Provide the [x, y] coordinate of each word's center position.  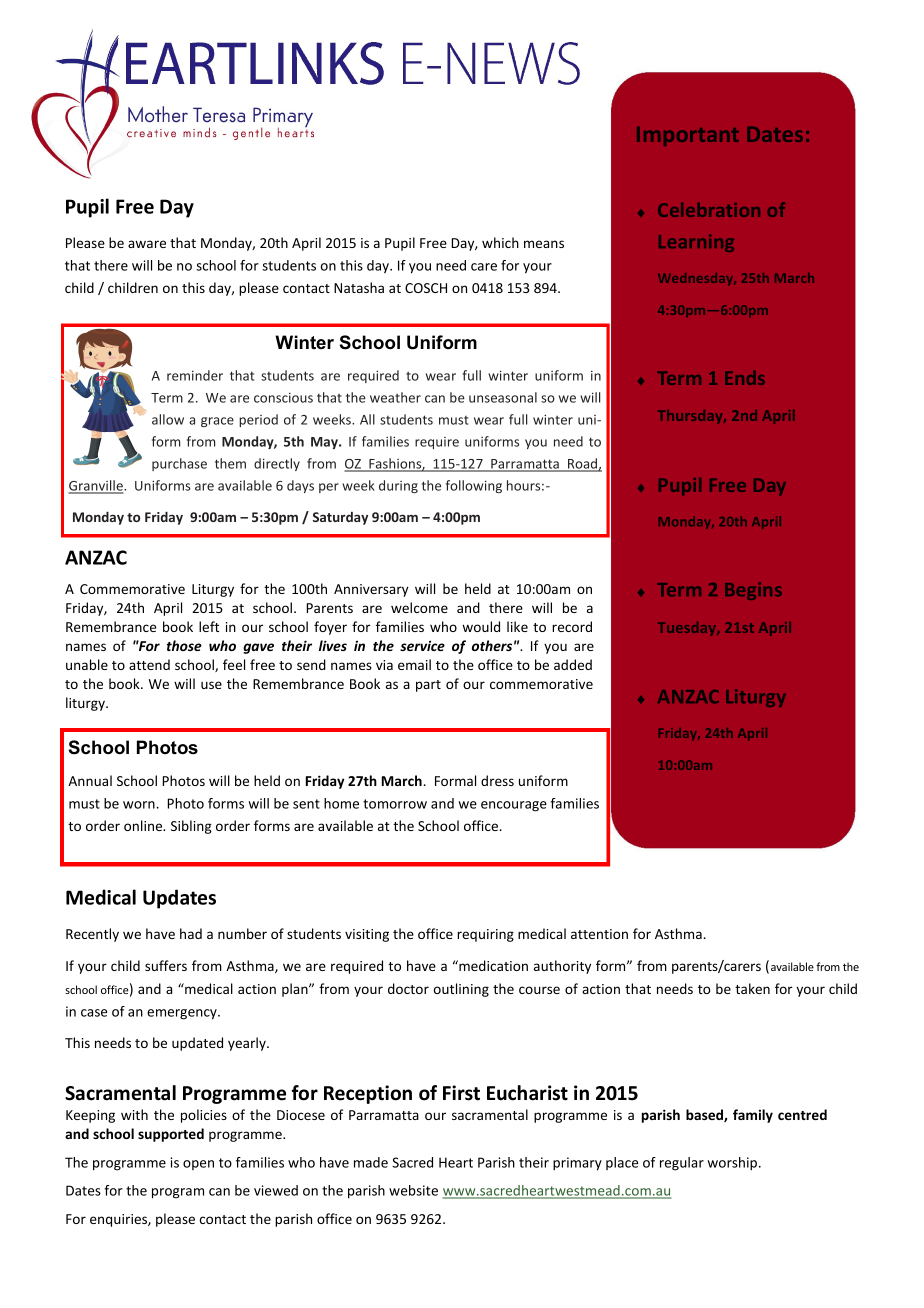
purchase [179, 464]
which [500, 242]
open [198, 1165]
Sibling [191, 827]
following [474, 486]
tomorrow [395, 804]
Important [688, 136]
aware [147, 244]
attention [599, 934]
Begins [753, 591]
